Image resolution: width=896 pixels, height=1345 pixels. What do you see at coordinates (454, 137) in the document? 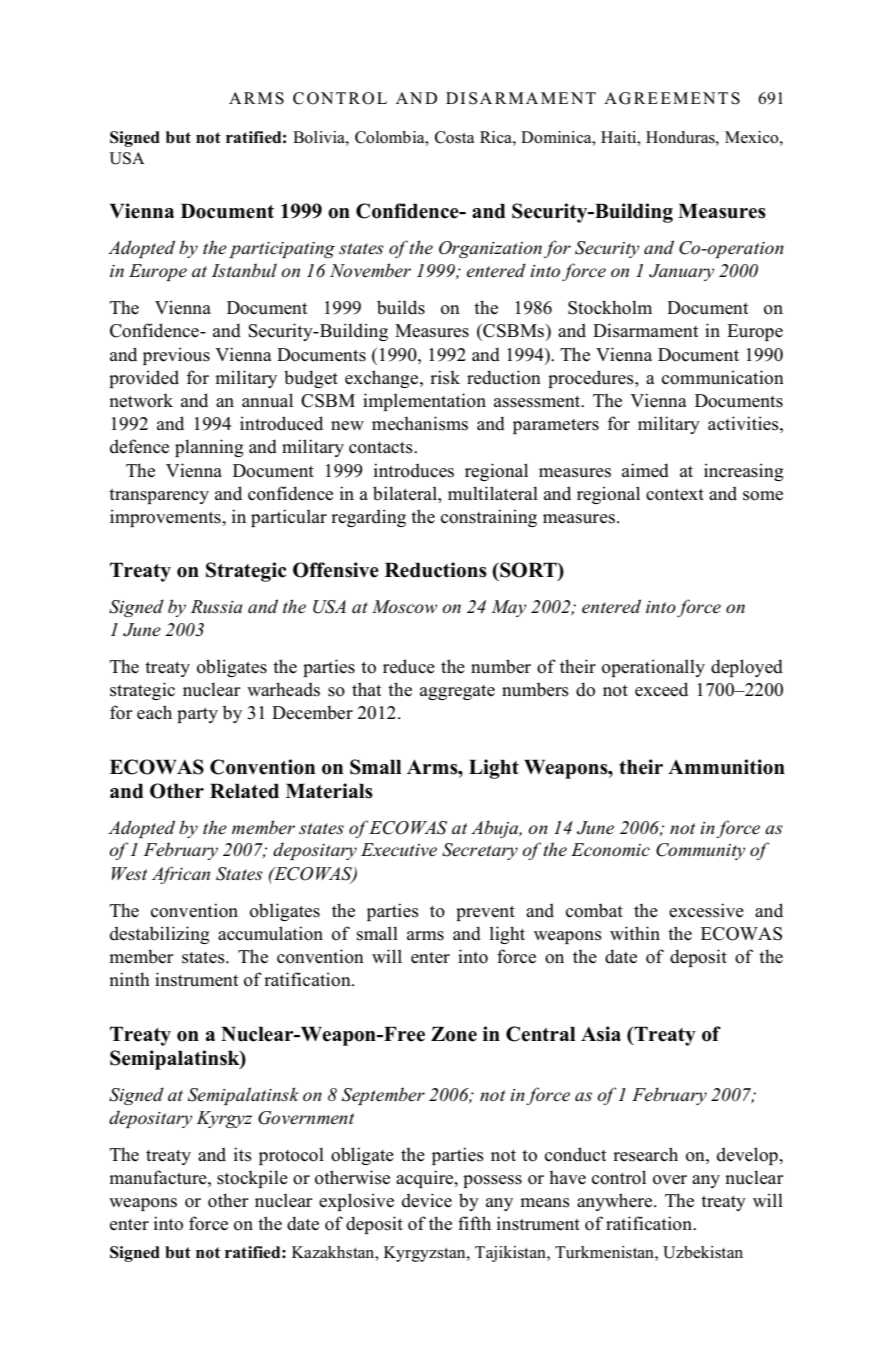
I see `Costa` at bounding box center [454, 137].
